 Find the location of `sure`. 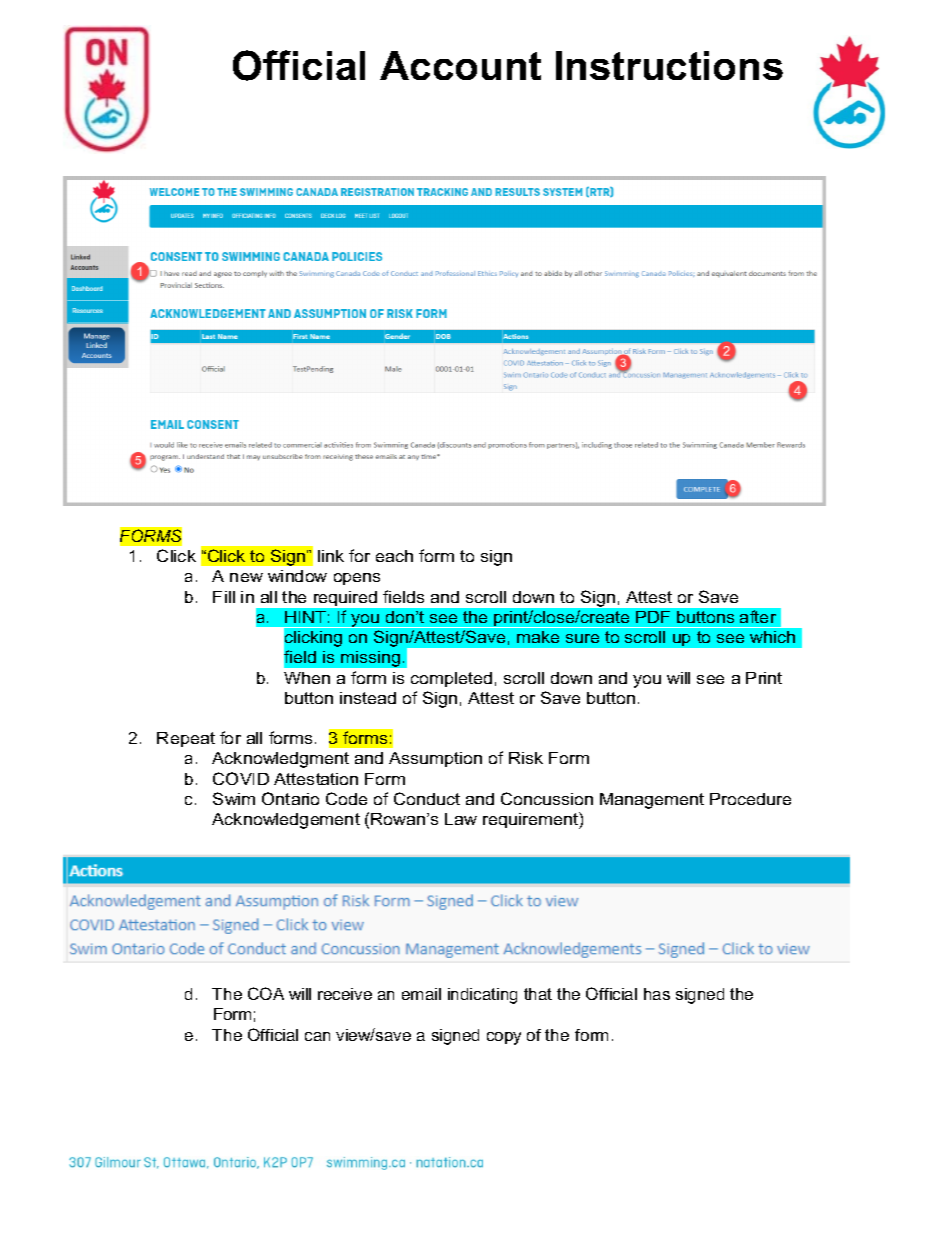

sure is located at coordinates (582, 638).
